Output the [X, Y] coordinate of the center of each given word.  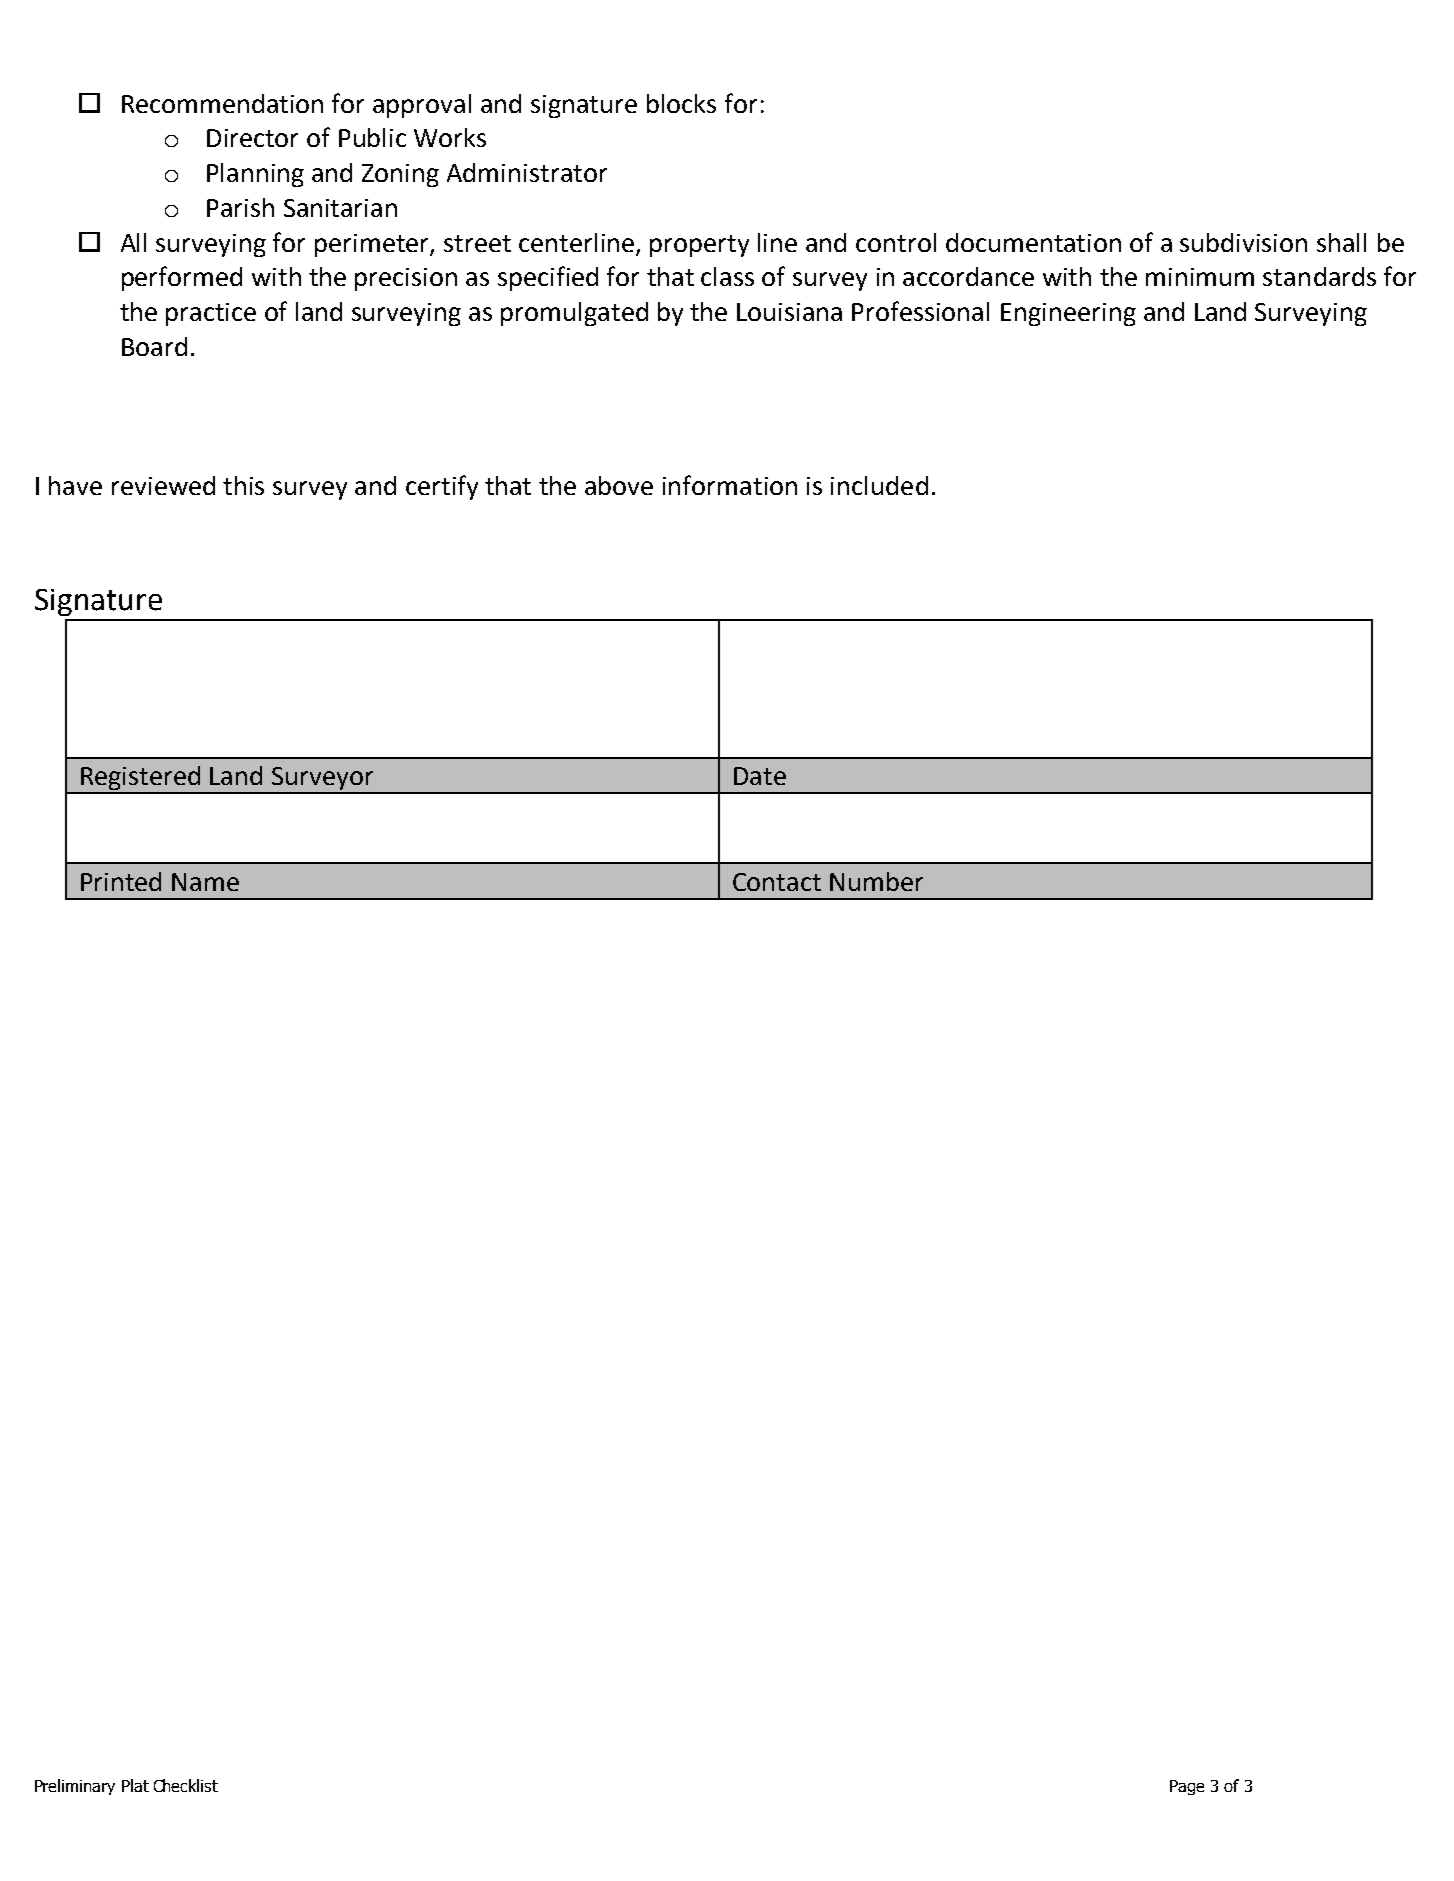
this [243, 485]
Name [205, 882]
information [730, 485]
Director [252, 138]
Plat [135, 1785]
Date [760, 776]
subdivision [1243, 242]
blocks [681, 103]
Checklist [186, 1785]
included [879, 485]
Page [1187, 1787]
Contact [777, 882]
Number [876, 881]
